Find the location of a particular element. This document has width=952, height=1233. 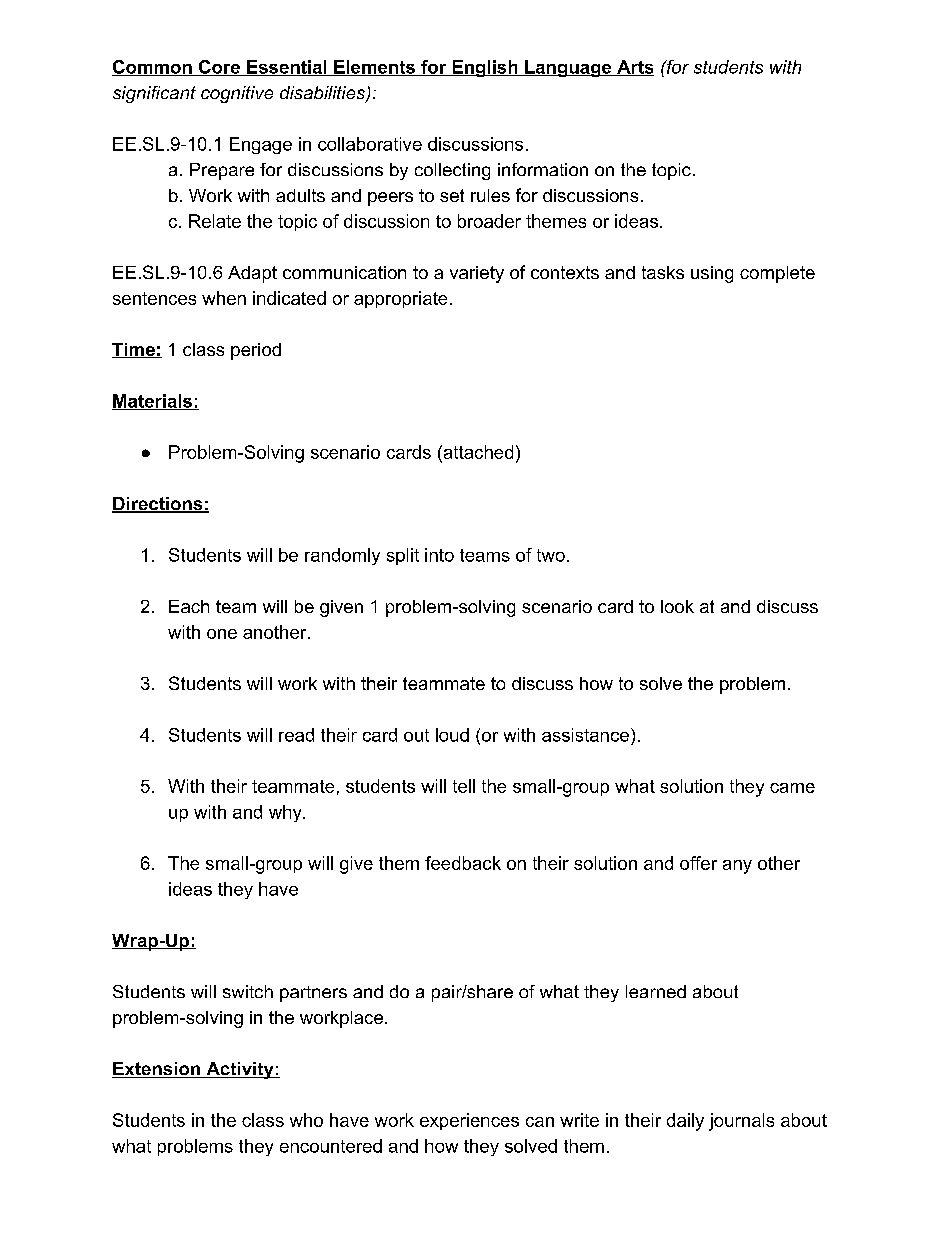

cognitive is located at coordinates (237, 94).
